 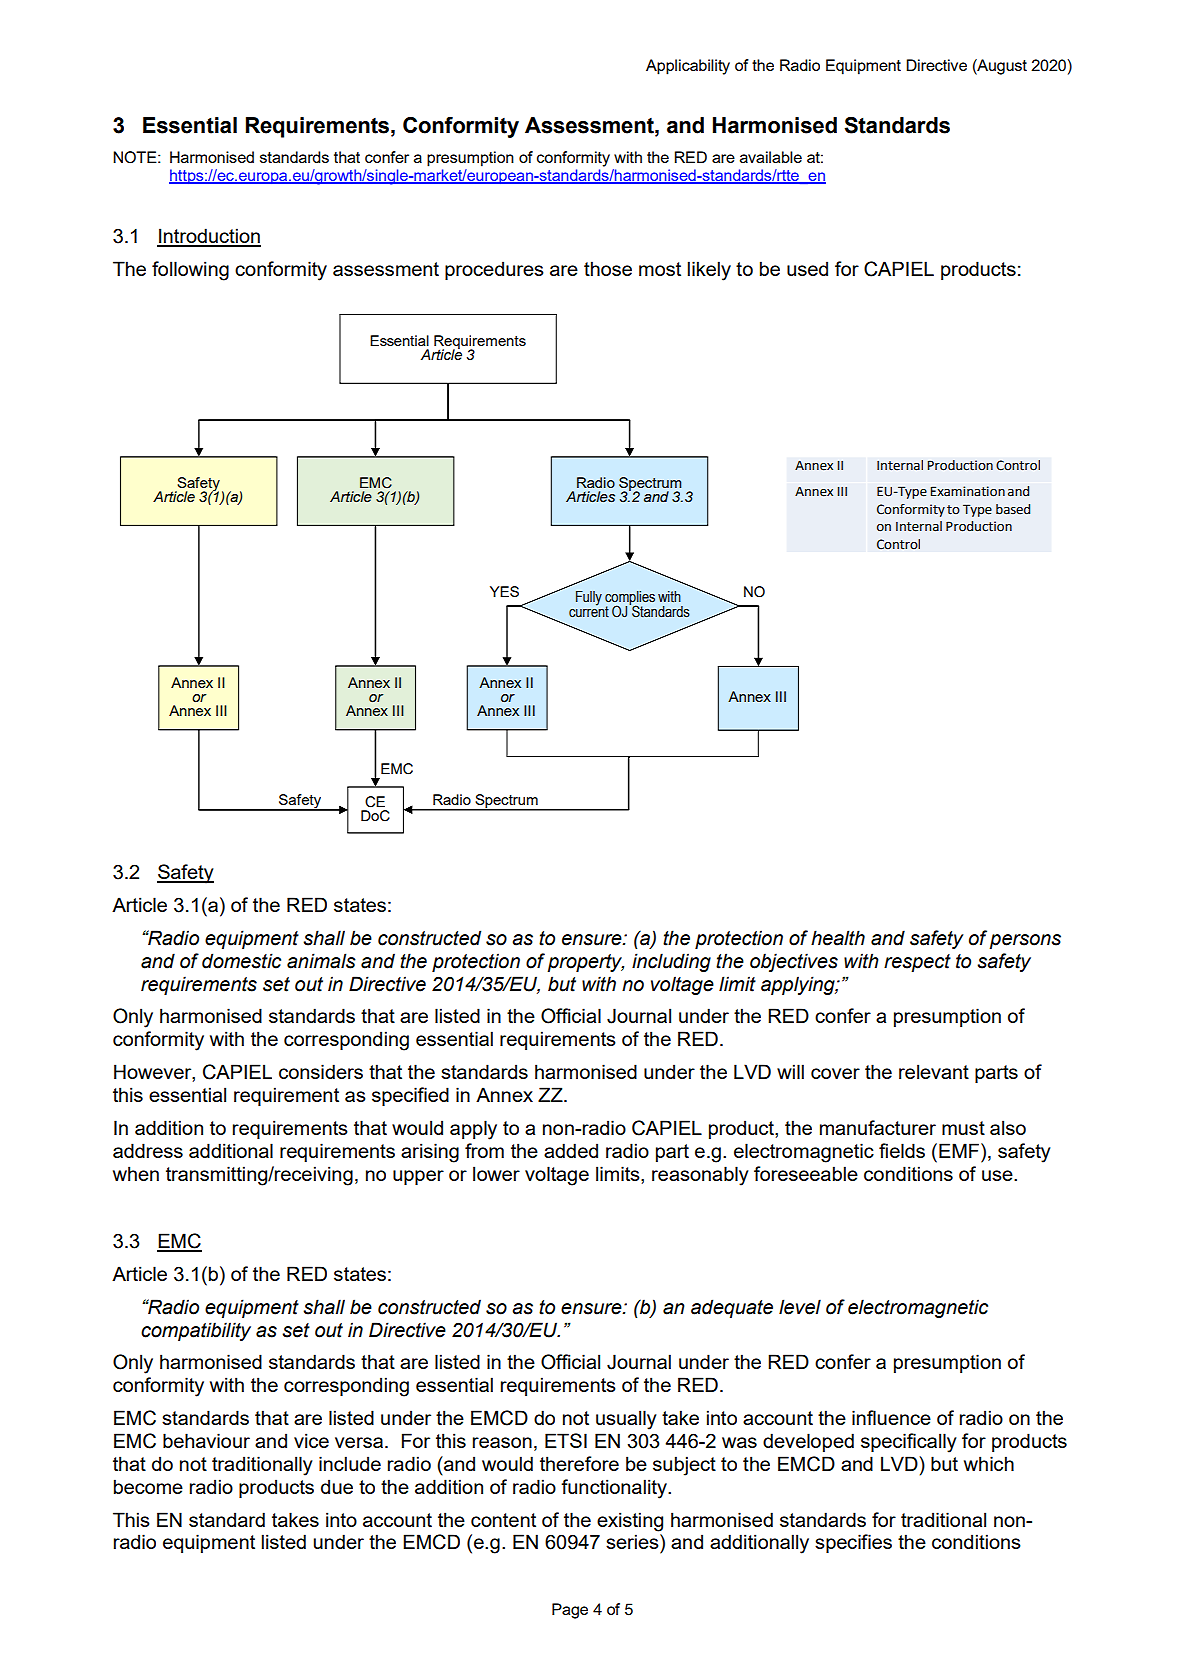 What do you see at coordinates (136, 1173) in the screenshot?
I see `when` at bounding box center [136, 1173].
